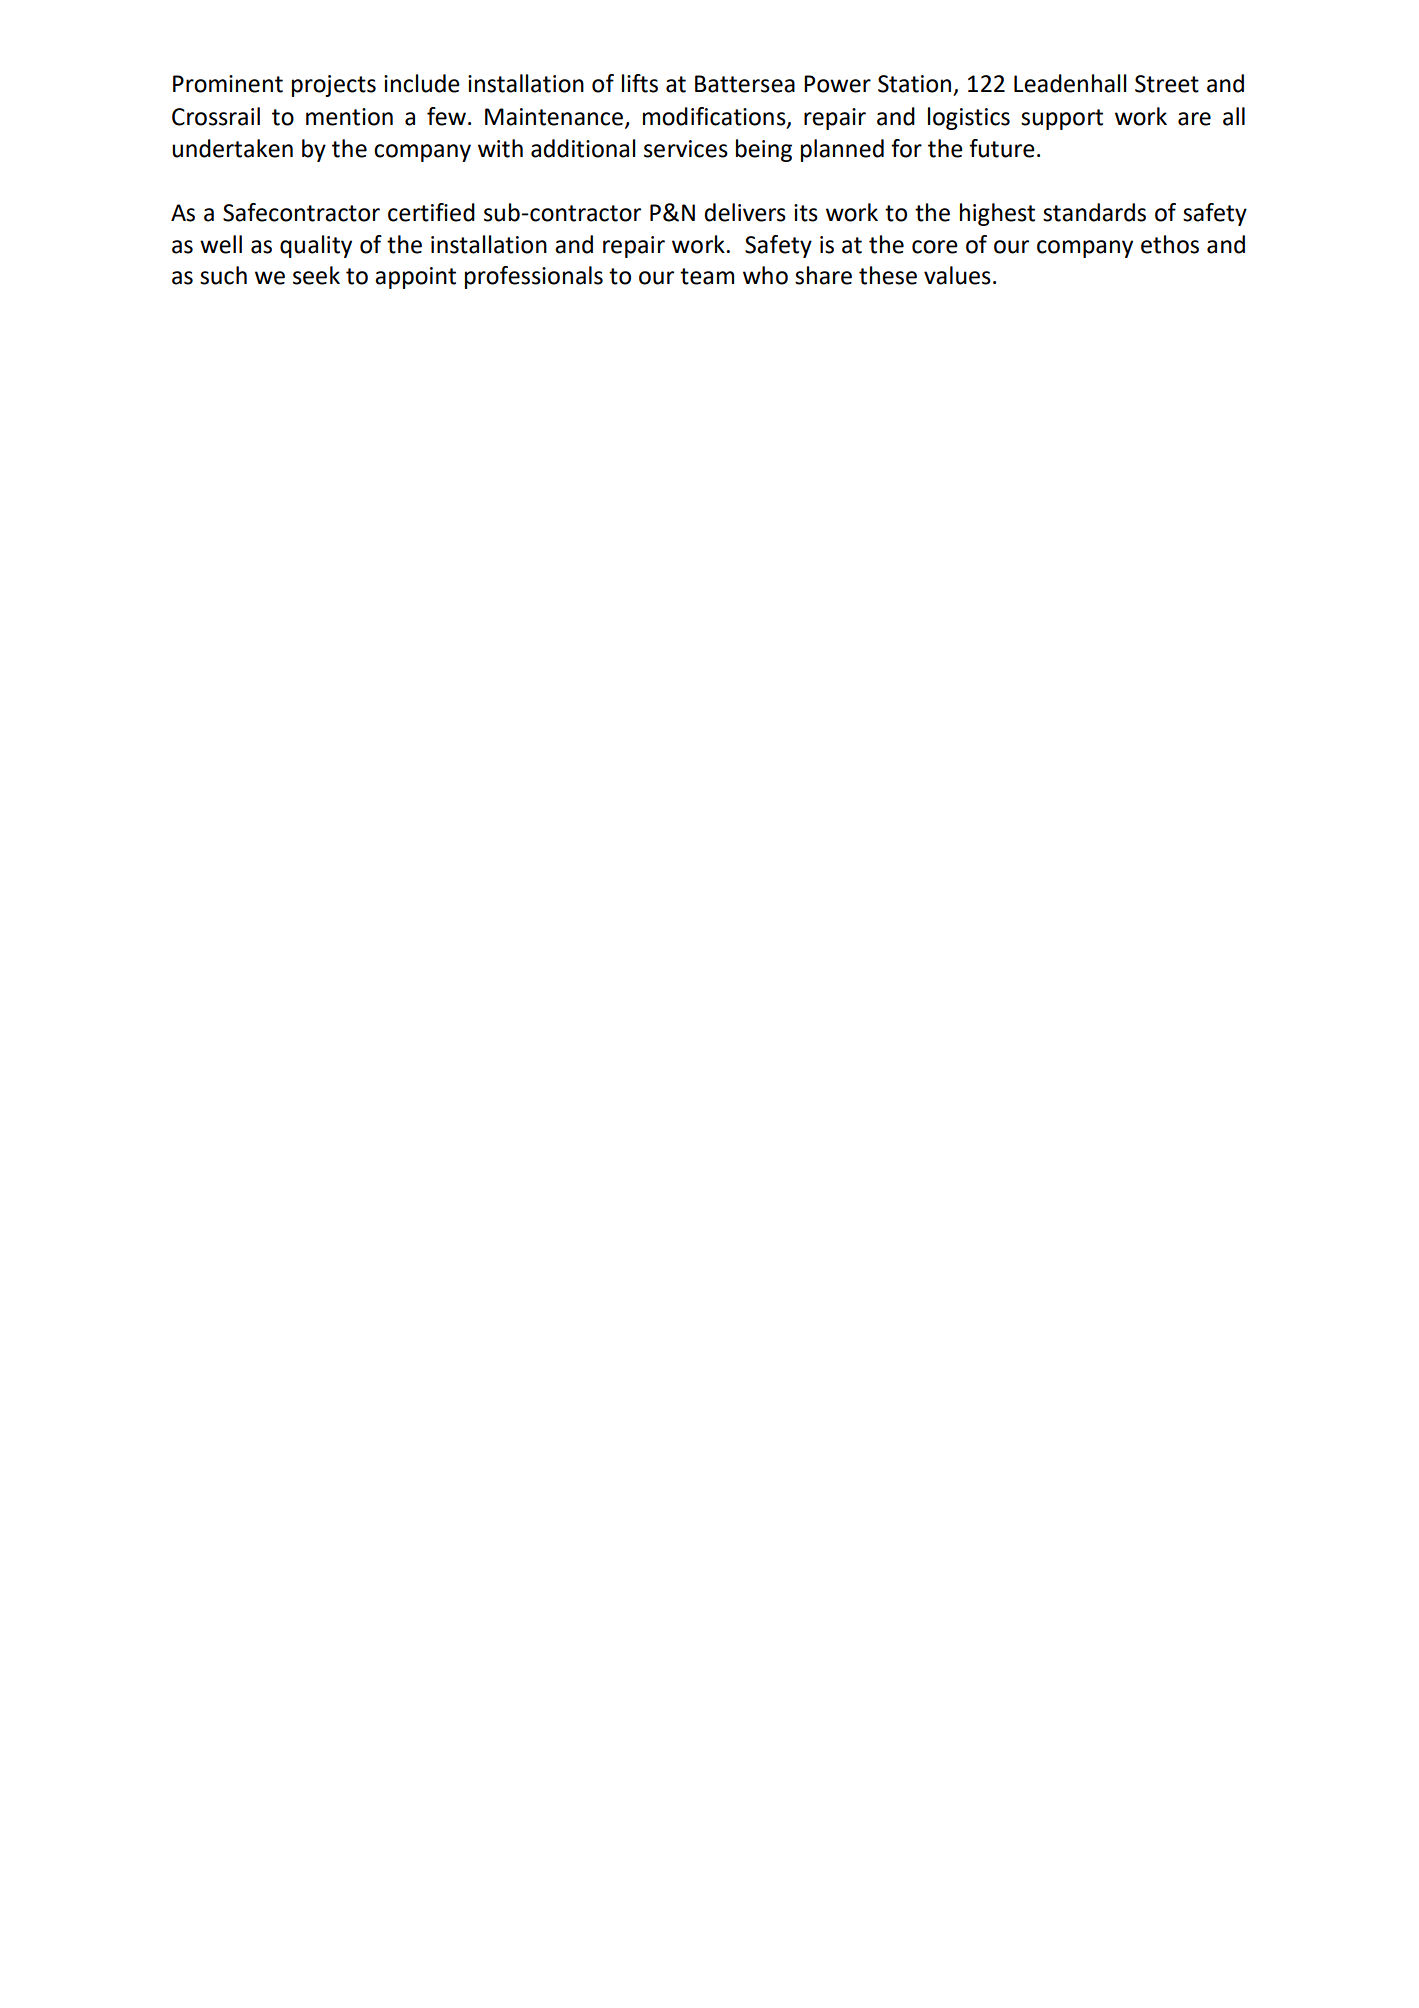 Image resolution: width=1419 pixels, height=2008 pixels. I want to click on values, so click(957, 275).
